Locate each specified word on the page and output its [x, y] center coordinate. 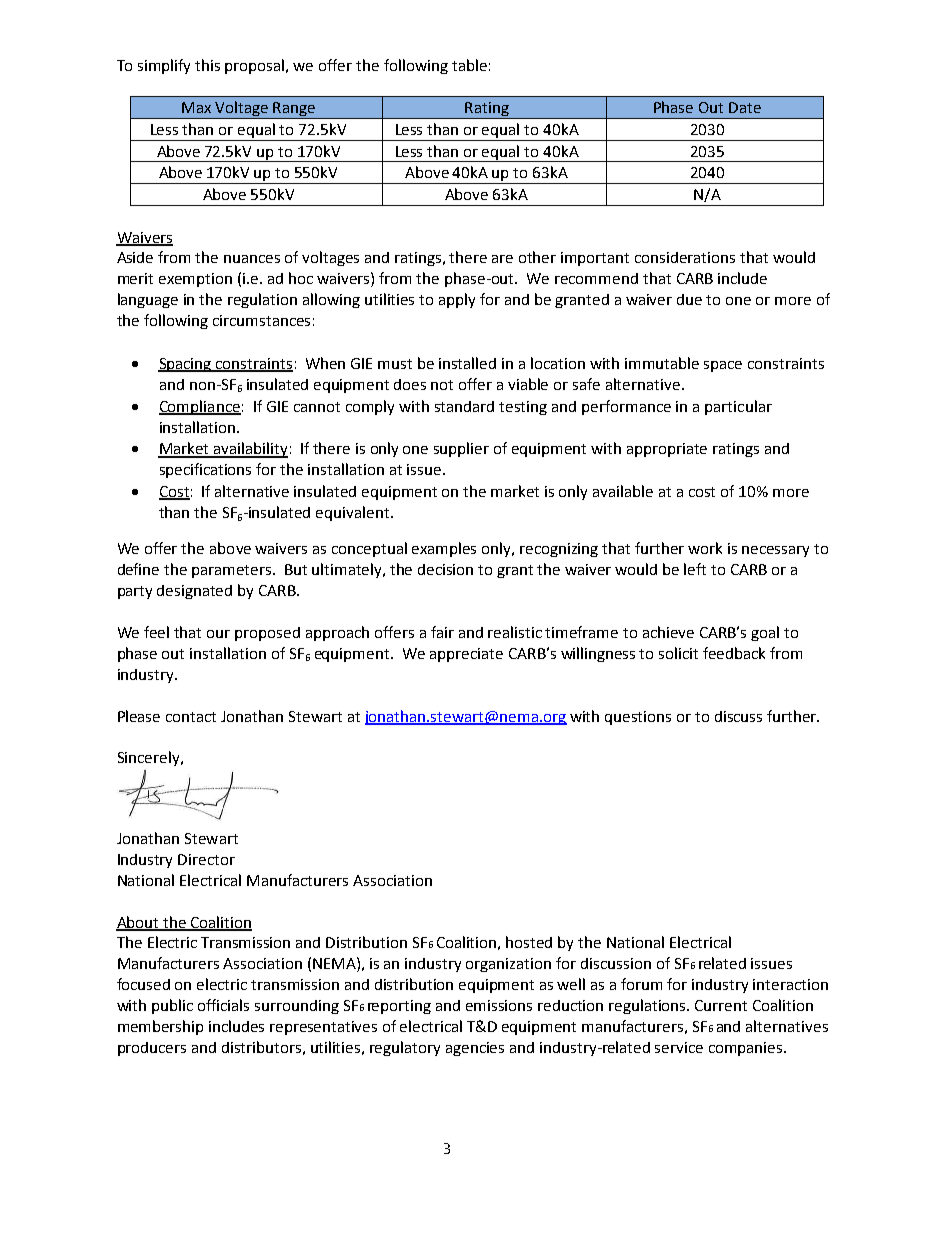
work [705, 548]
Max [196, 107]
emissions [499, 1005]
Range [294, 110]
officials [223, 1005]
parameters [233, 571]
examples [444, 549]
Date [745, 107]
